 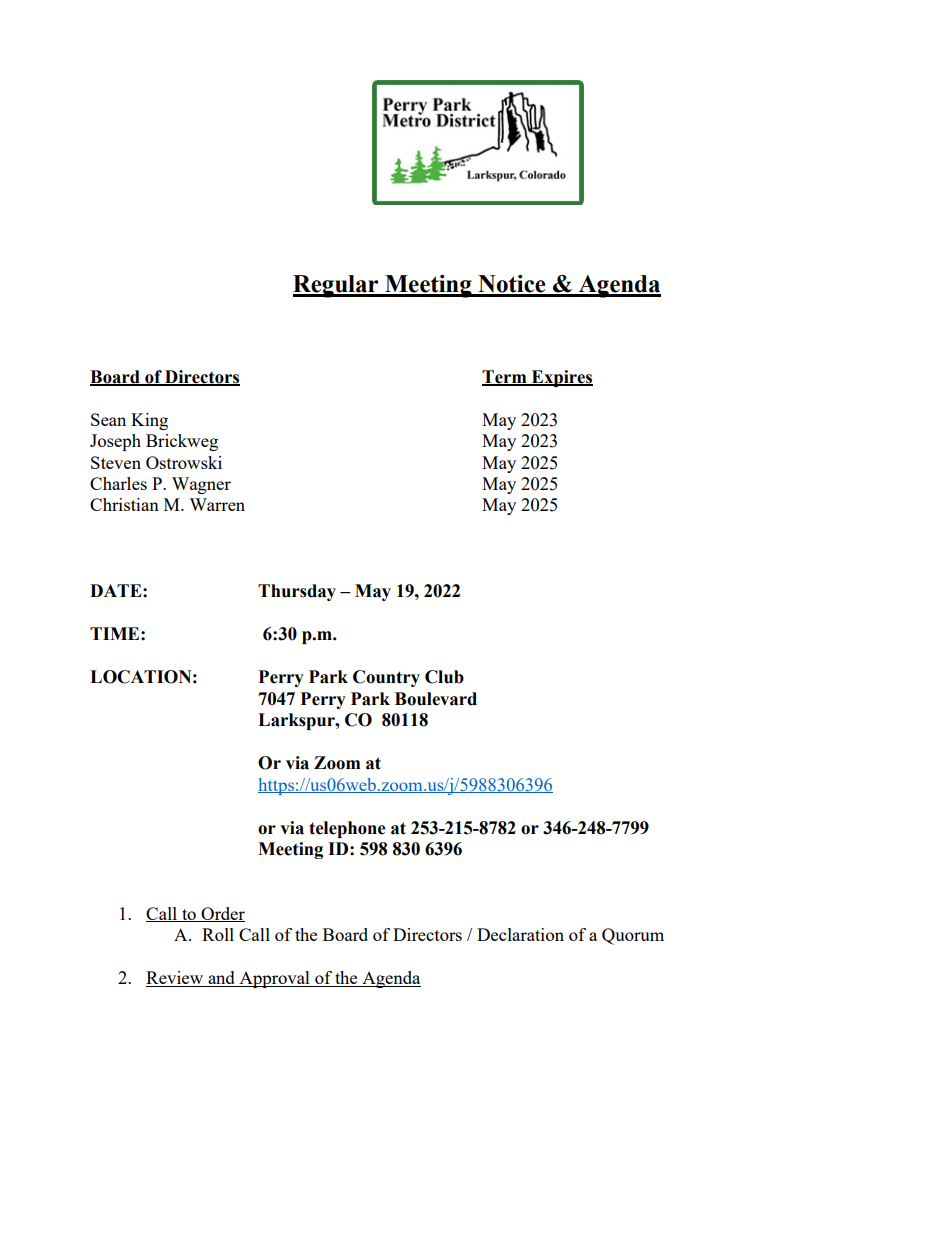 I want to click on Thursday, so click(x=297, y=592).
